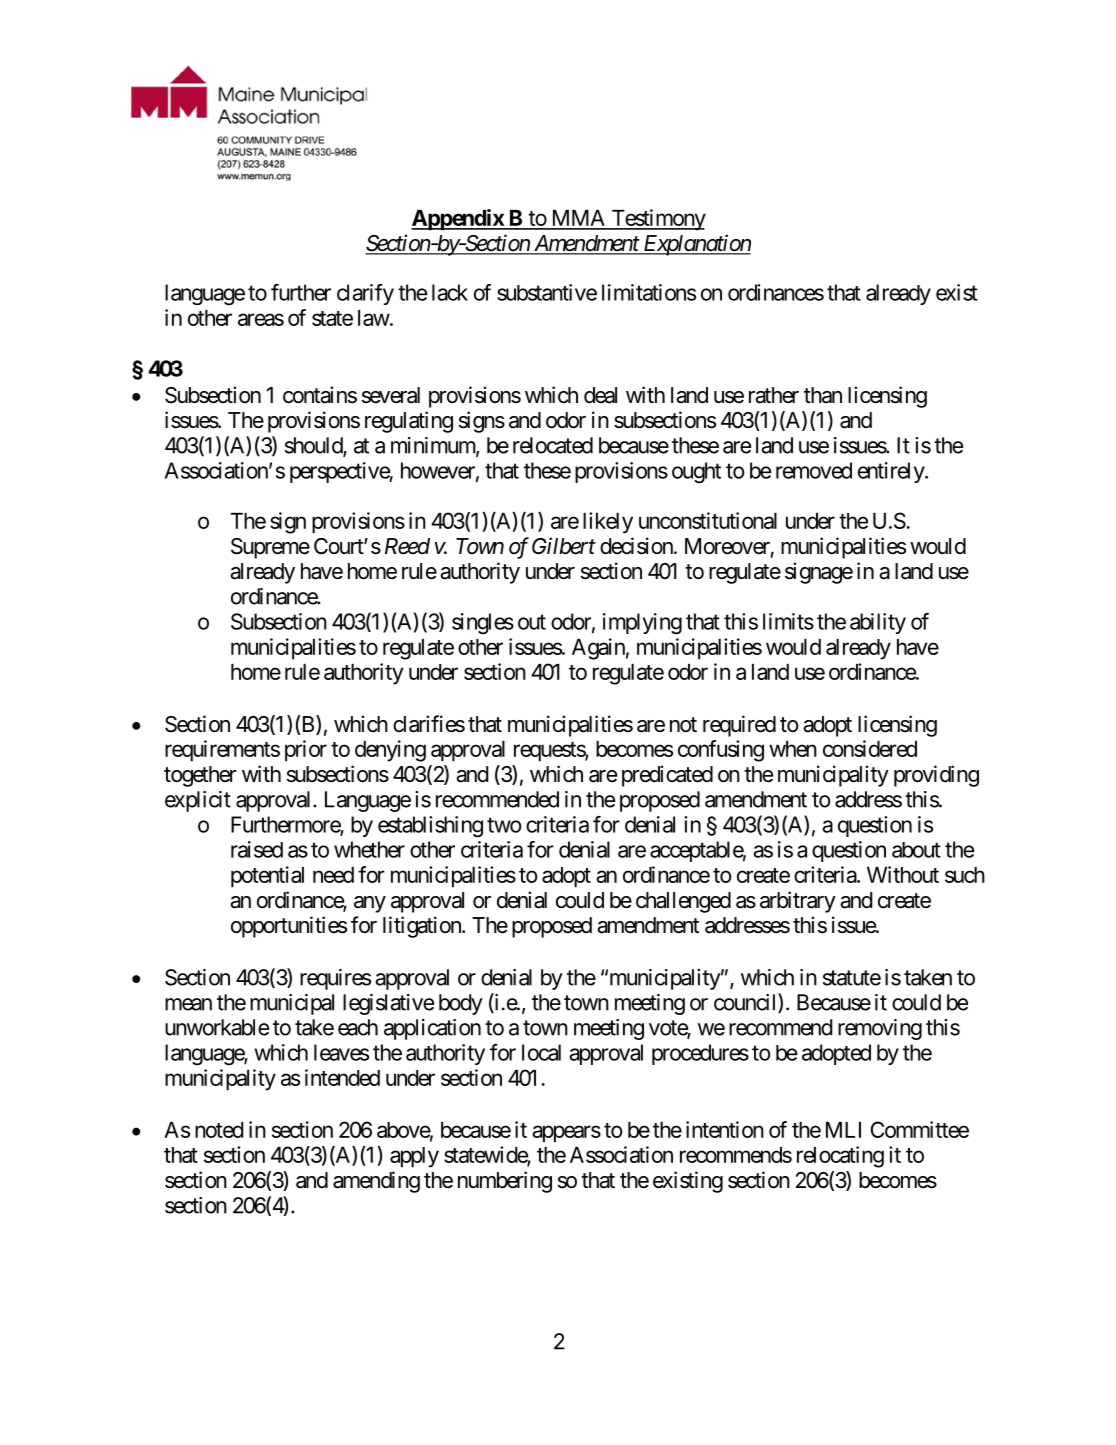 This page has height=1445, width=1116. I want to click on numbering, so click(505, 1182).
